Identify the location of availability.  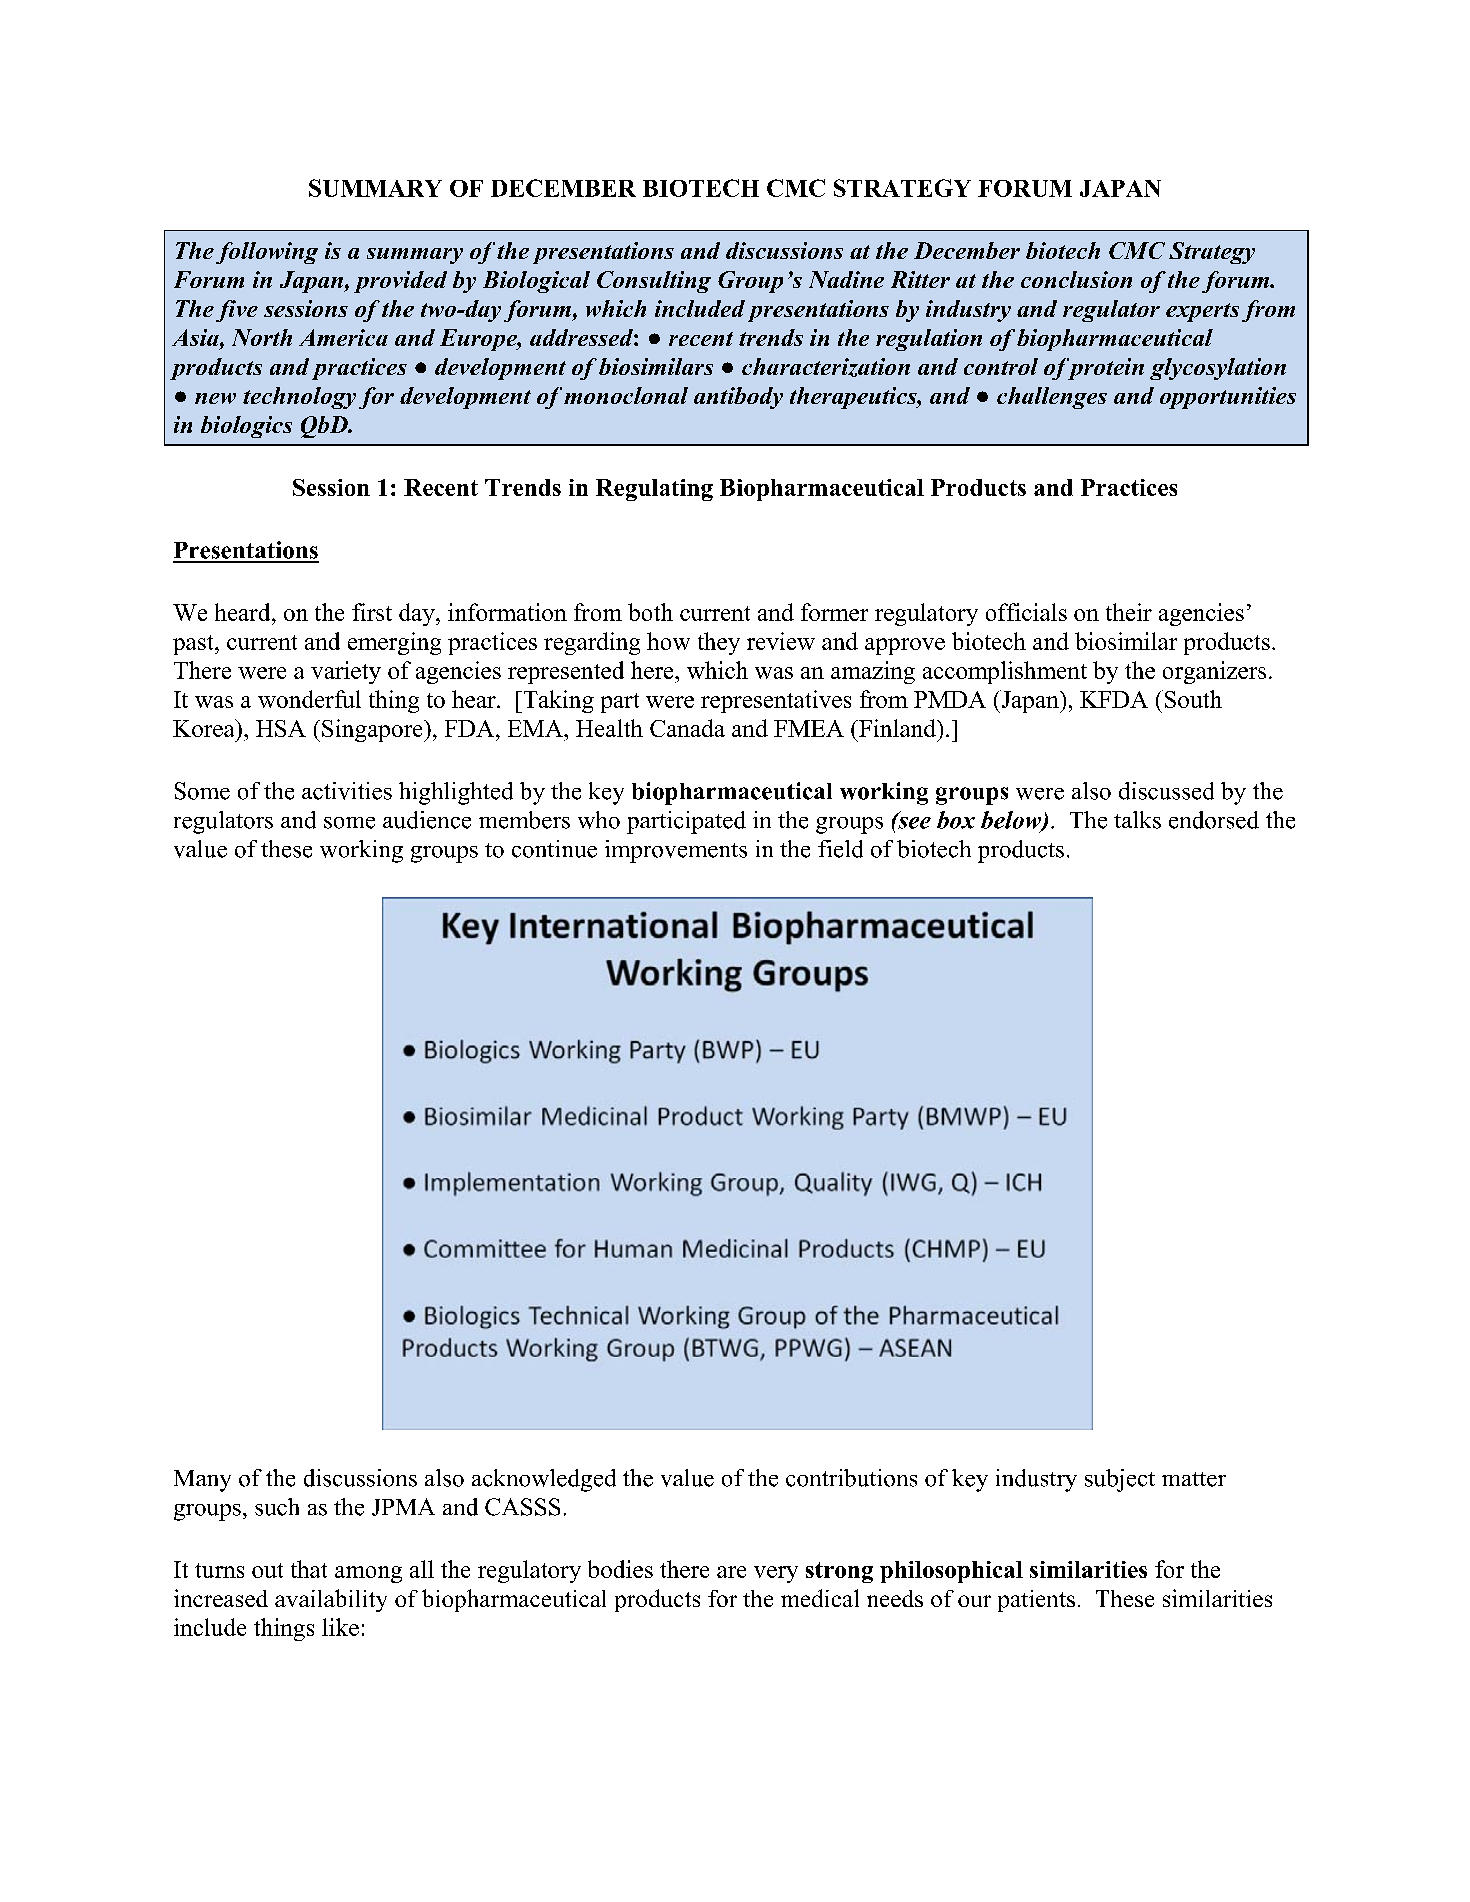
(331, 1600).
